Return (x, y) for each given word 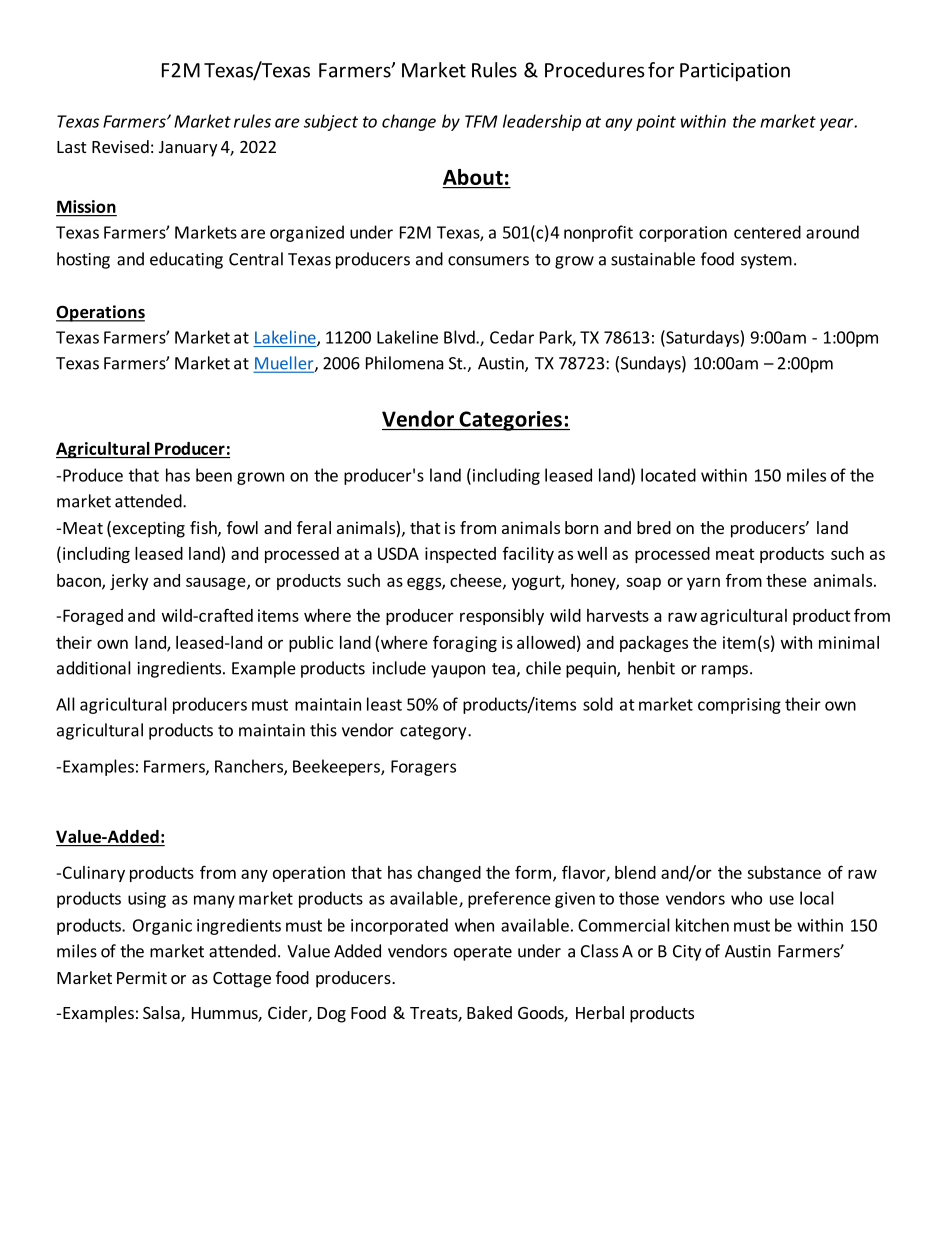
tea (504, 670)
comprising (739, 706)
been (214, 475)
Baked (489, 1012)
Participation (735, 72)
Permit (142, 977)
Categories (510, 421)
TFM (481, 121)
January (188, 149)
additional (94, 668)
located (668, 475)
